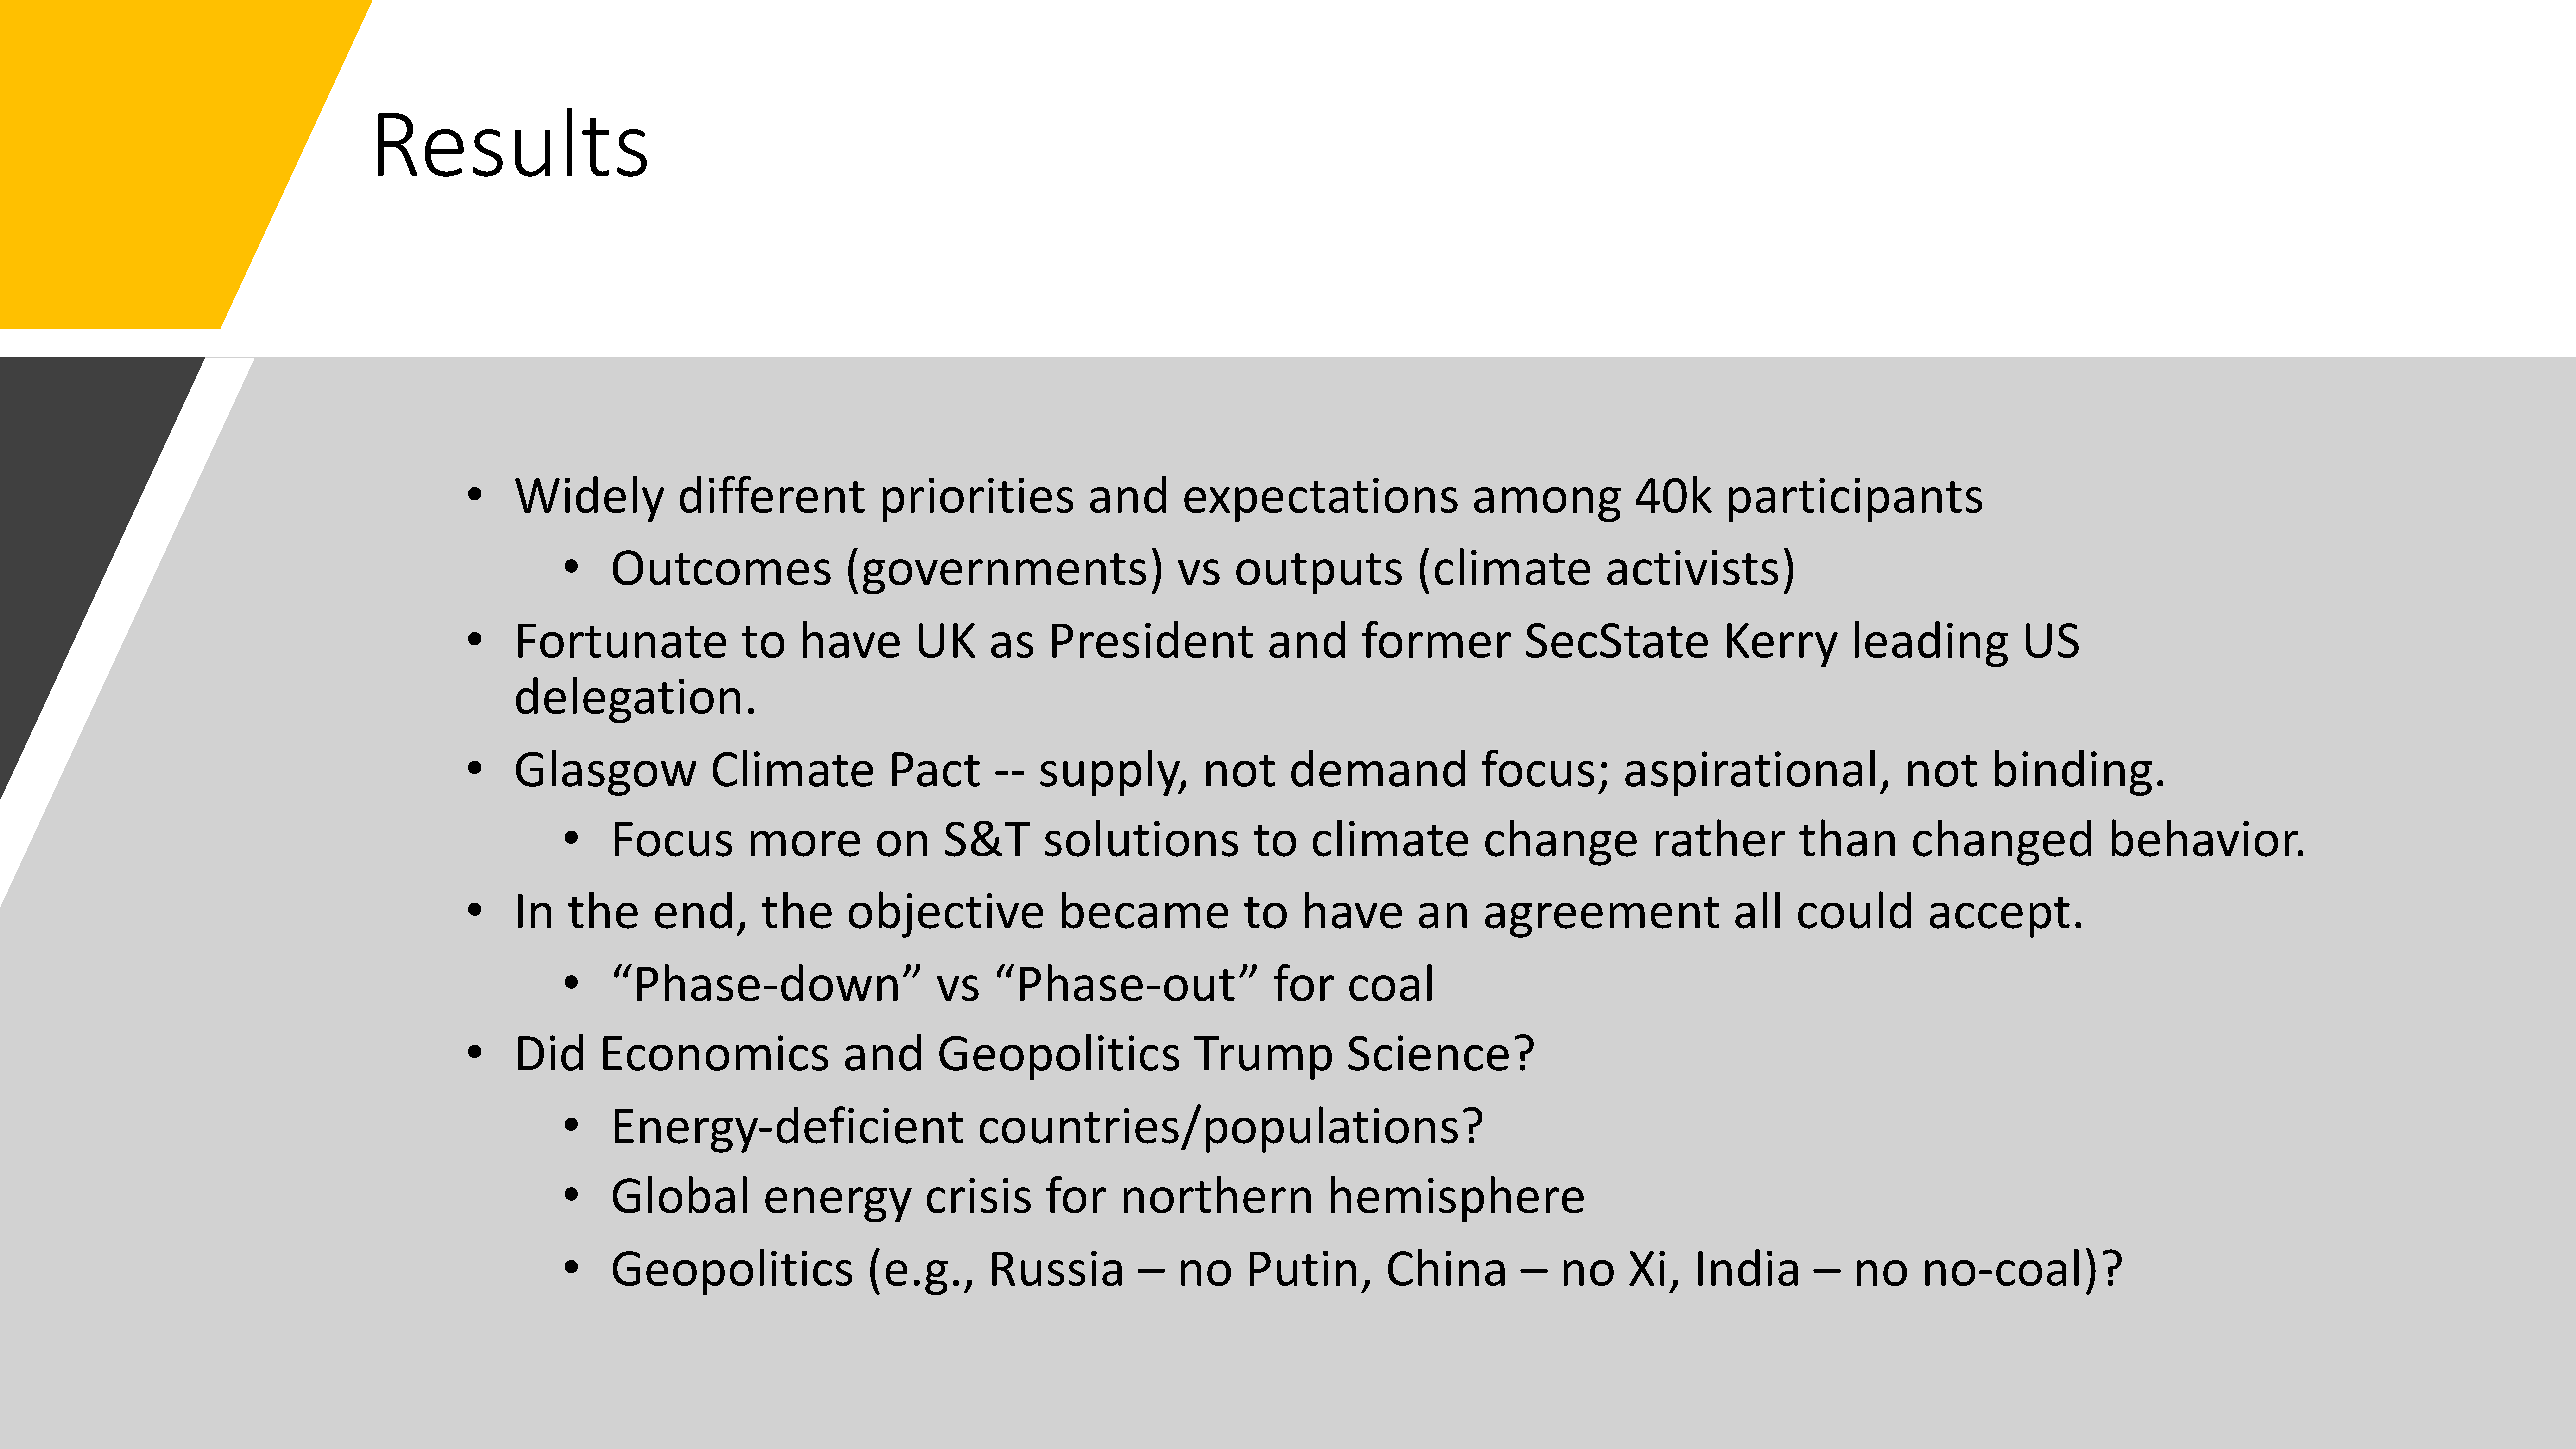 This document has width=2576, height=1449. What do you see at coordinates (680, 1194) in the document?
I see `Global` at bounding box center [680, 1194].
